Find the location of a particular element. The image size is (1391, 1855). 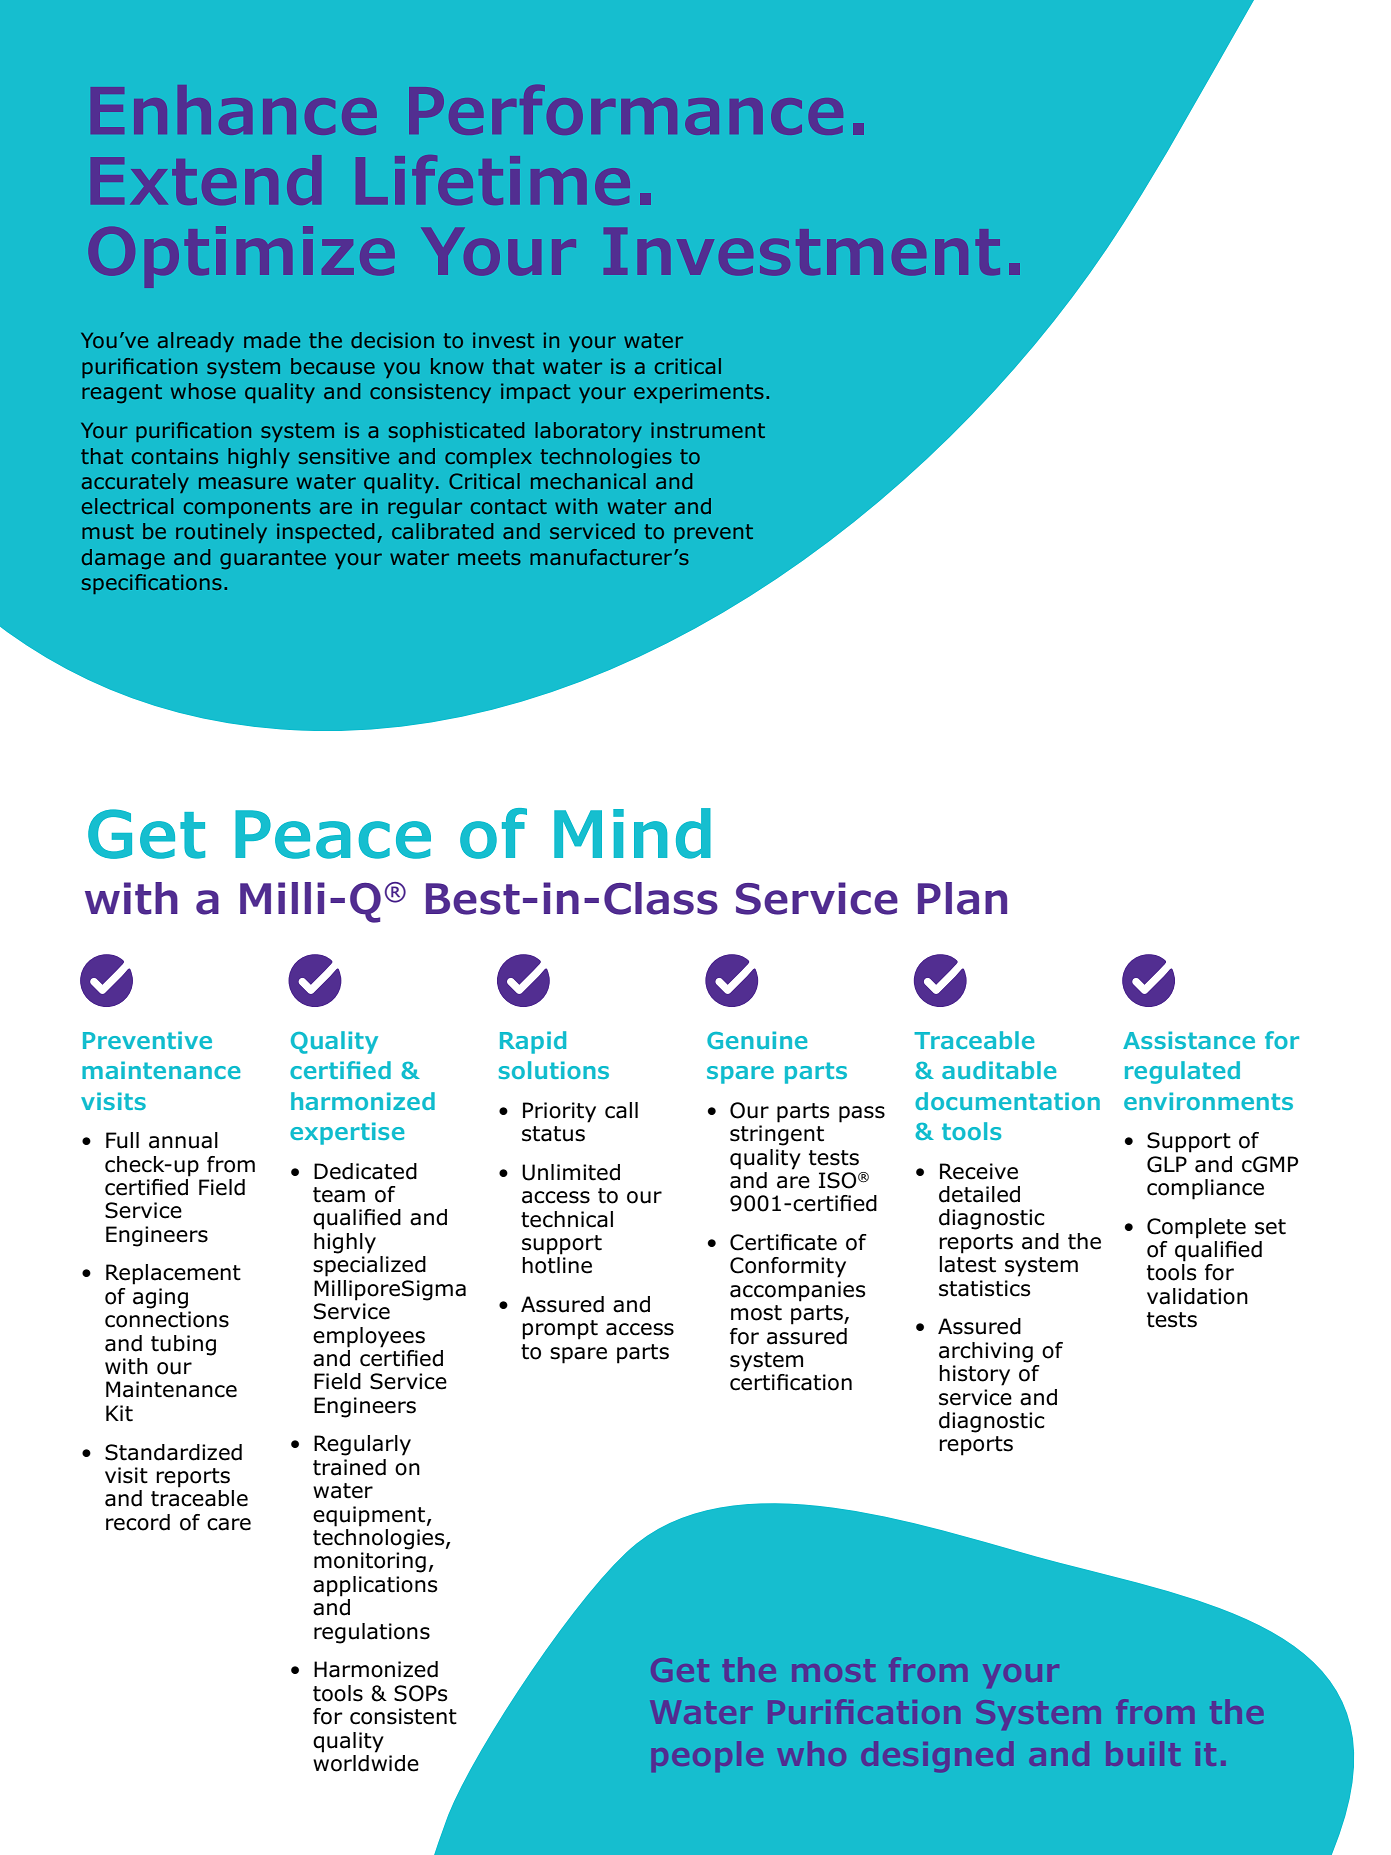

history is located at coordinates (974, 1375).
